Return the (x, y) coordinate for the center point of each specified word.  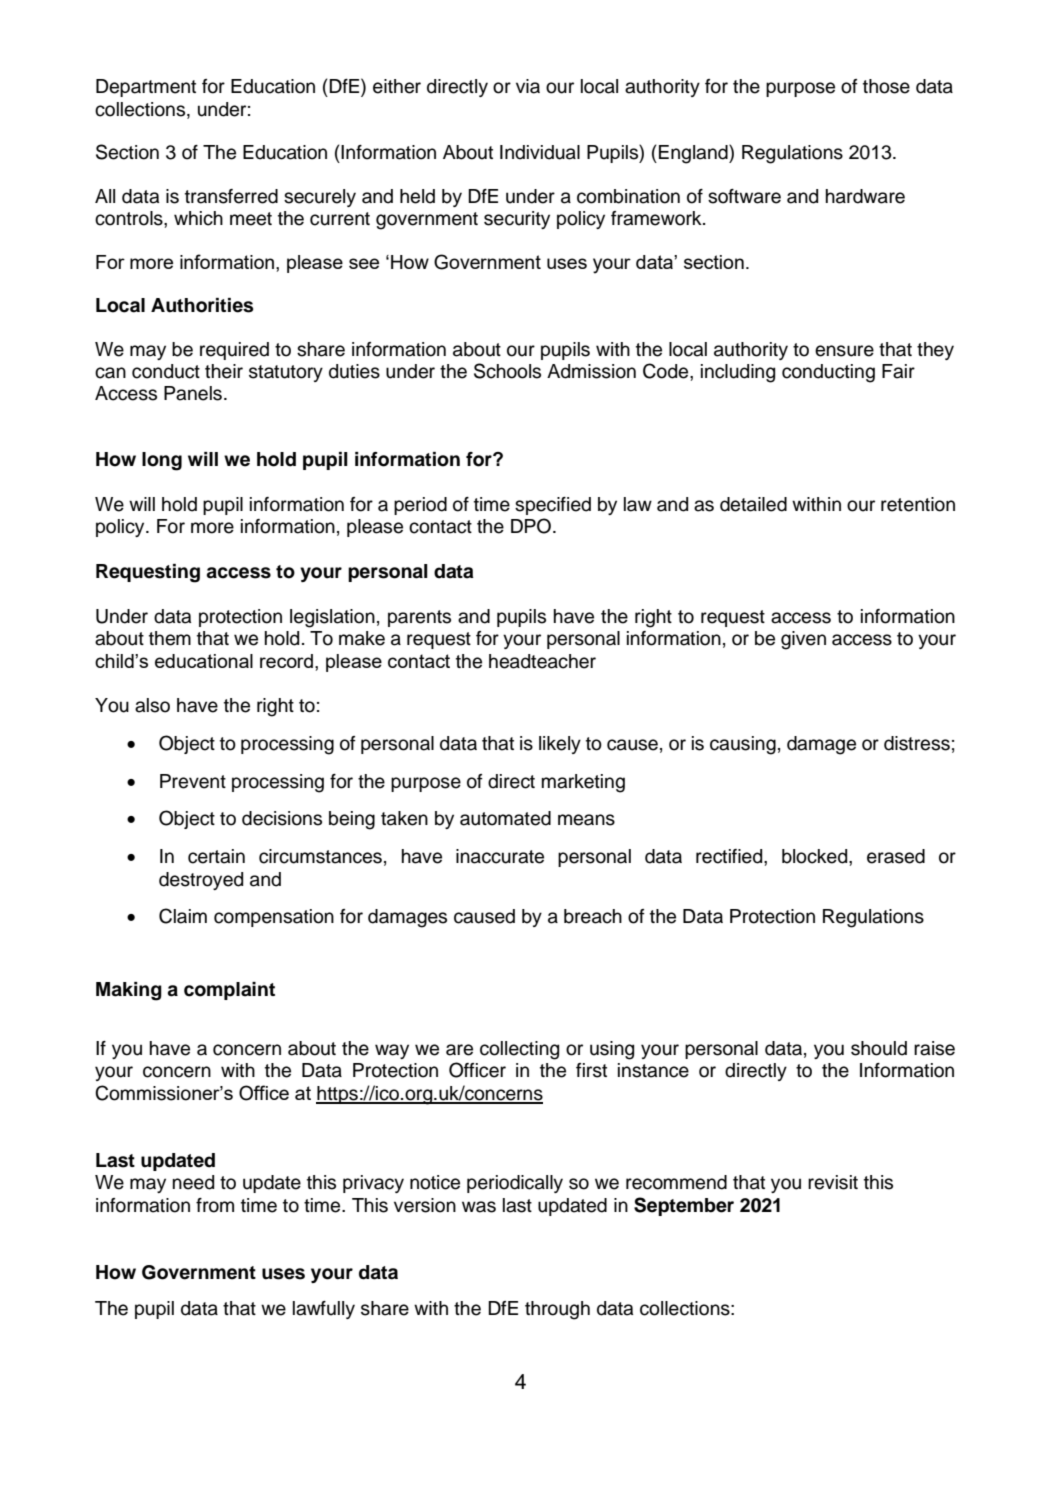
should (879, 1048)
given (803, 640)
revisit (833, 1182)
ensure (844, 351)
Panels (193, 393)
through (557, 1310)
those (886, 86)
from (215, 1205)
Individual (540, 152)
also (152, 705)
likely (560, 745)
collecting (519, 1050)
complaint (229, 991)
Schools (507, 371)
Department (146, 88)
